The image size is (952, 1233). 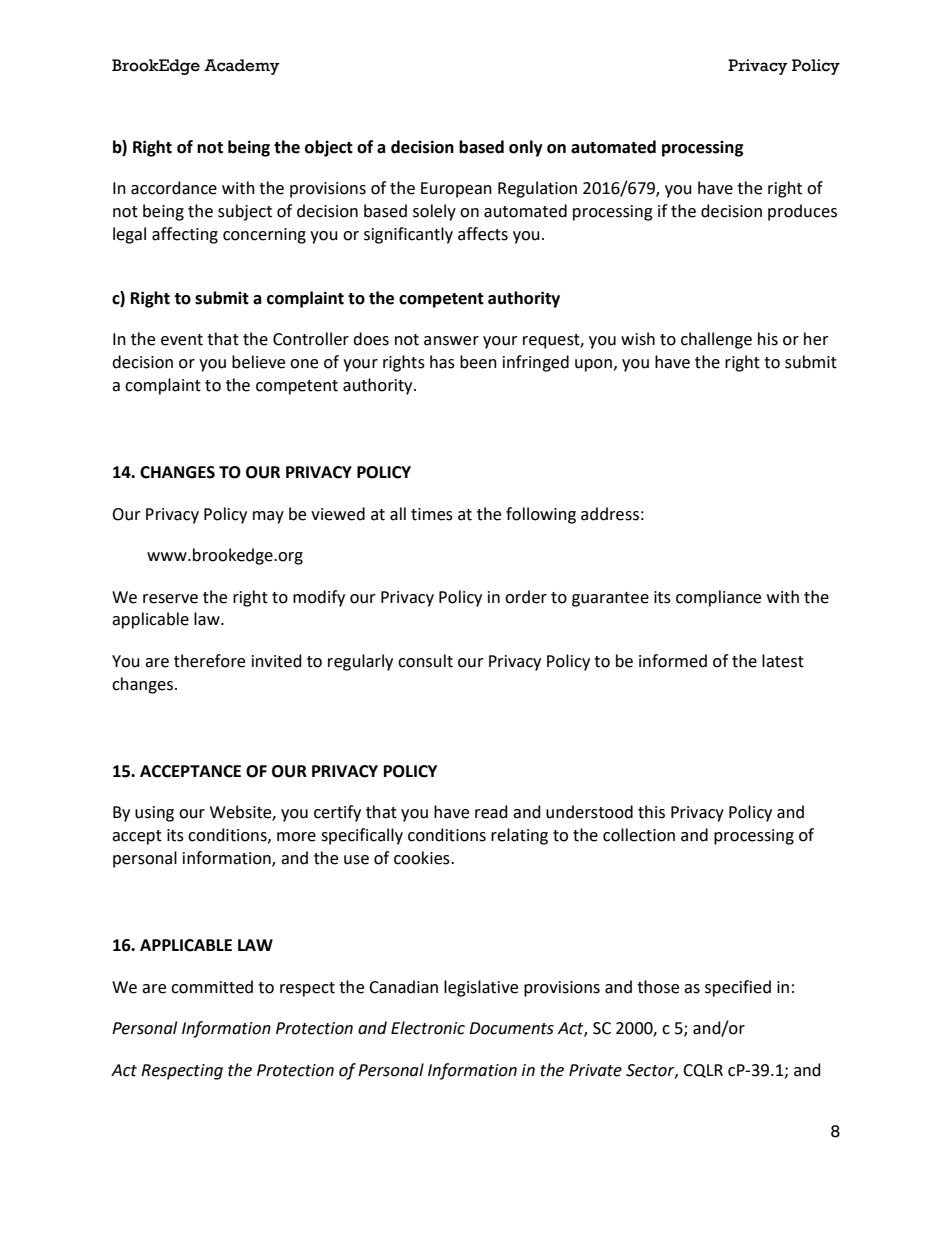 What do you see at coordinates (802, 212) in the screenshot?
I see `produces` at bounding box center [802, 212].
